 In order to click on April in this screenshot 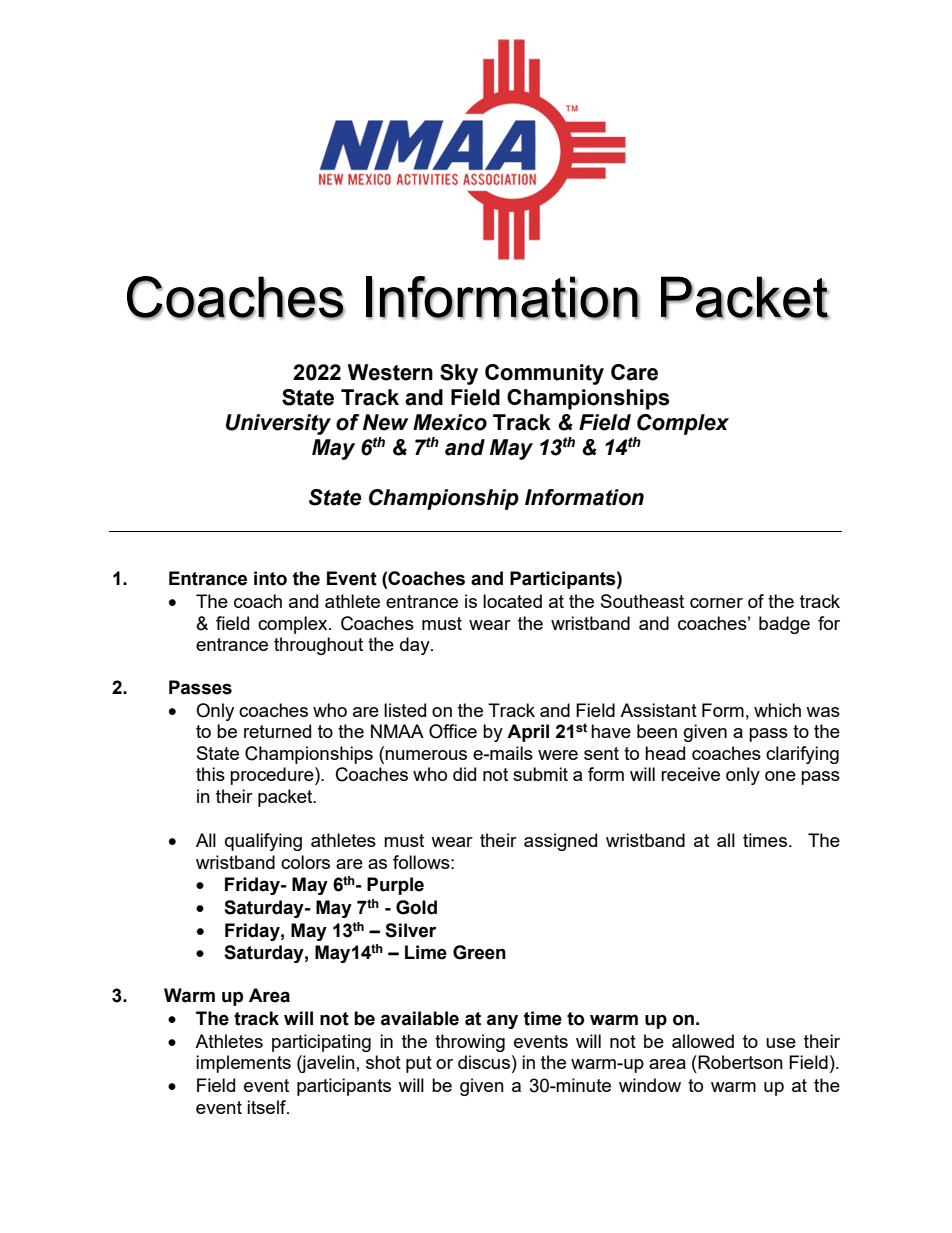, I will do `click(528, 733)`.
